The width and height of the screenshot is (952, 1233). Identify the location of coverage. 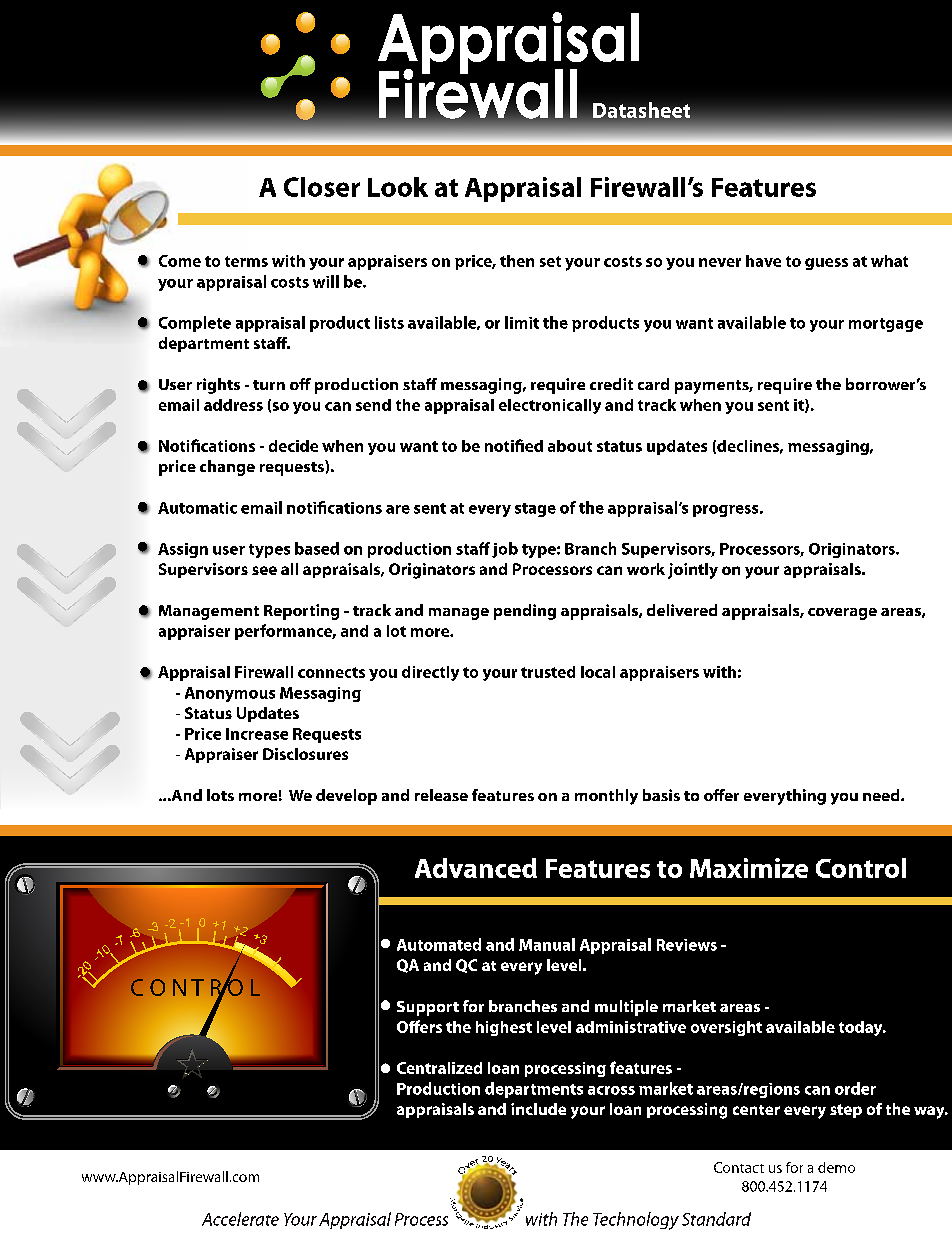
(842, 614).
